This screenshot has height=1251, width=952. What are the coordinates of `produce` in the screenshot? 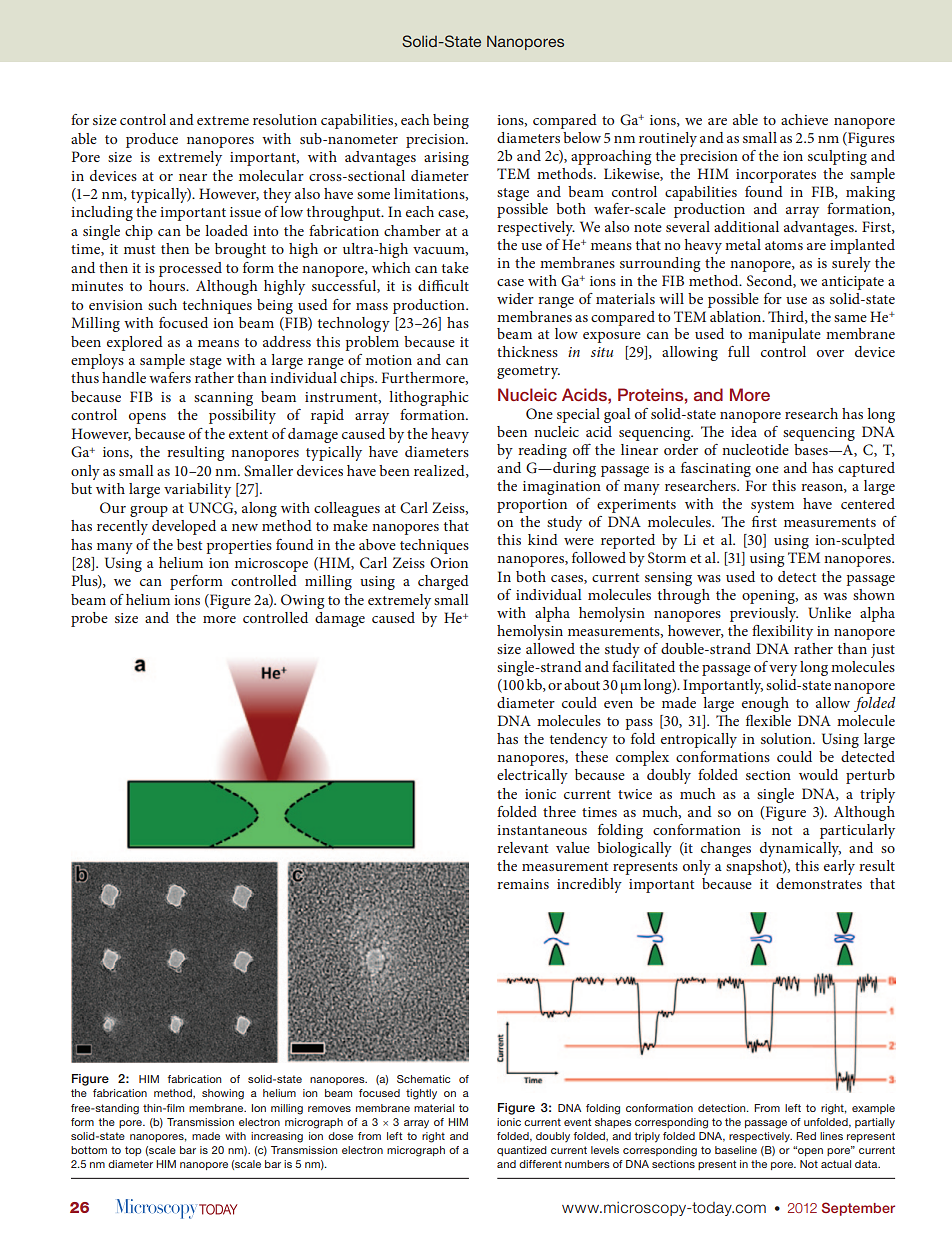 It's located at (152, 140).
